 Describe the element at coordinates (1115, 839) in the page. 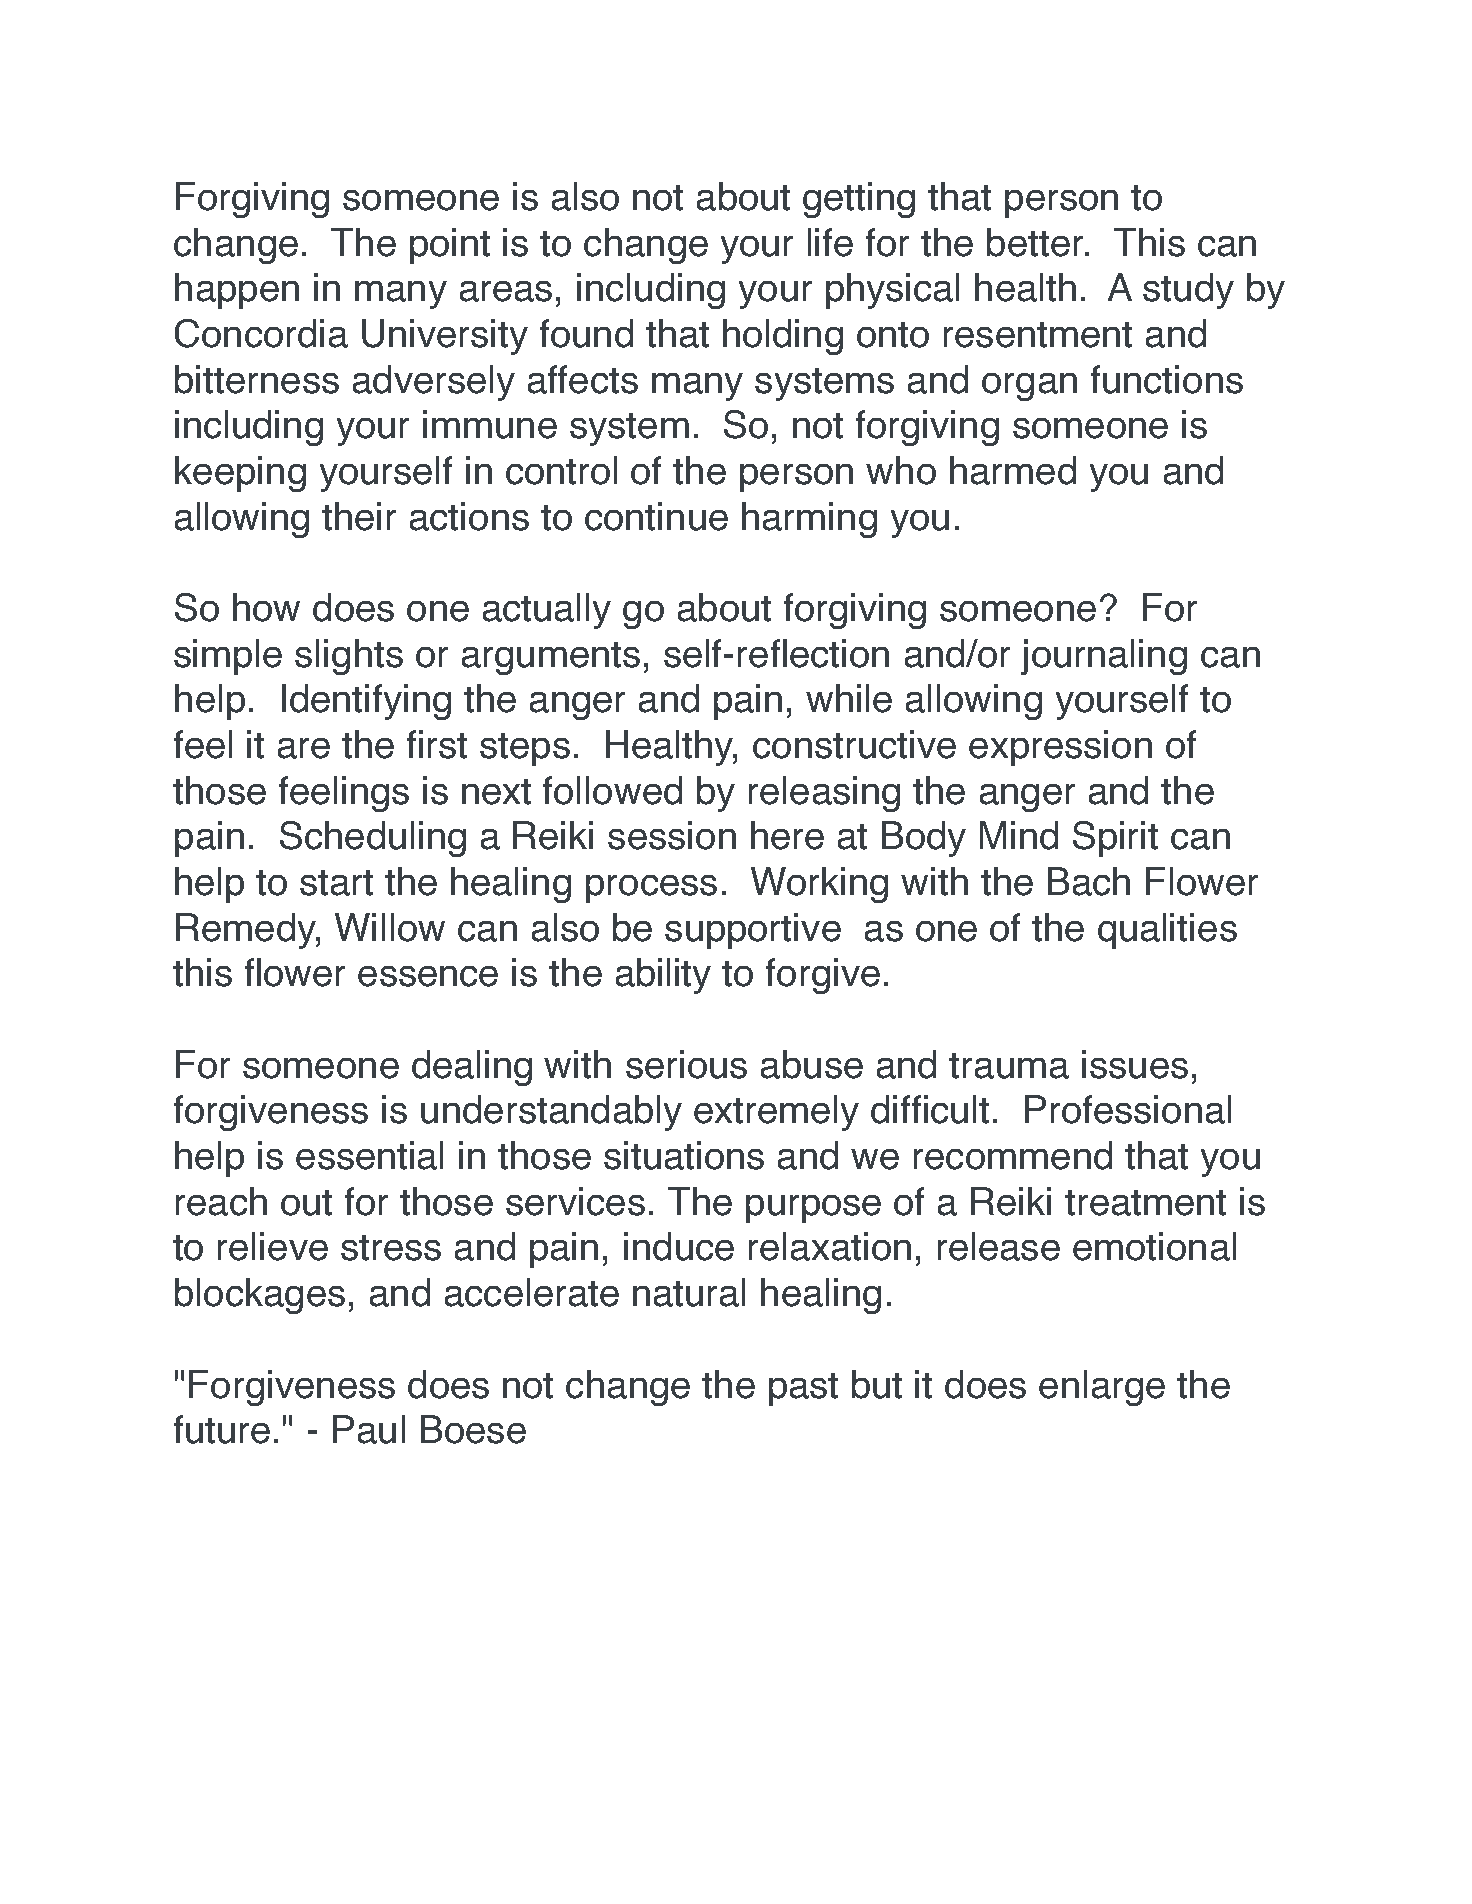

I see `Spirit` at that location.
